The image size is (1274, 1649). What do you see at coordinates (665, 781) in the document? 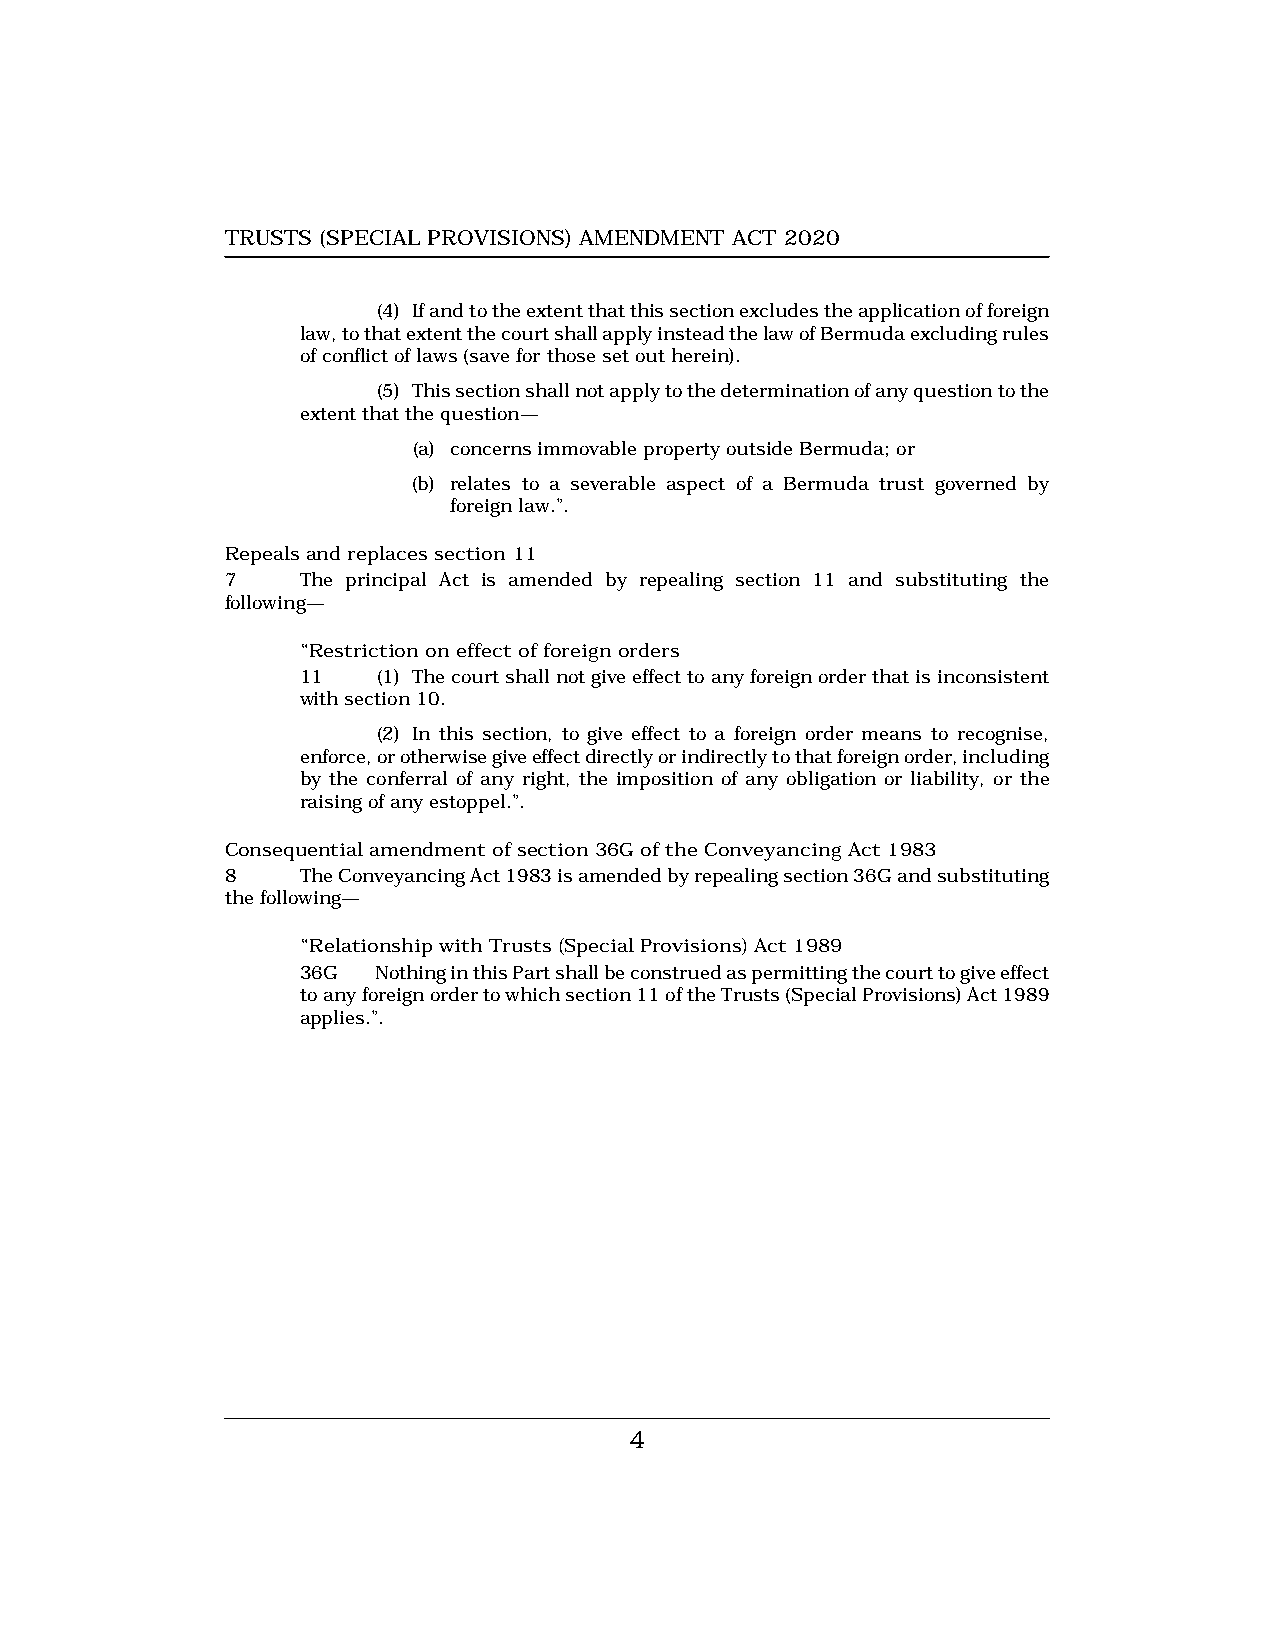
I see `imposition` at bounding box center [665, 781].
